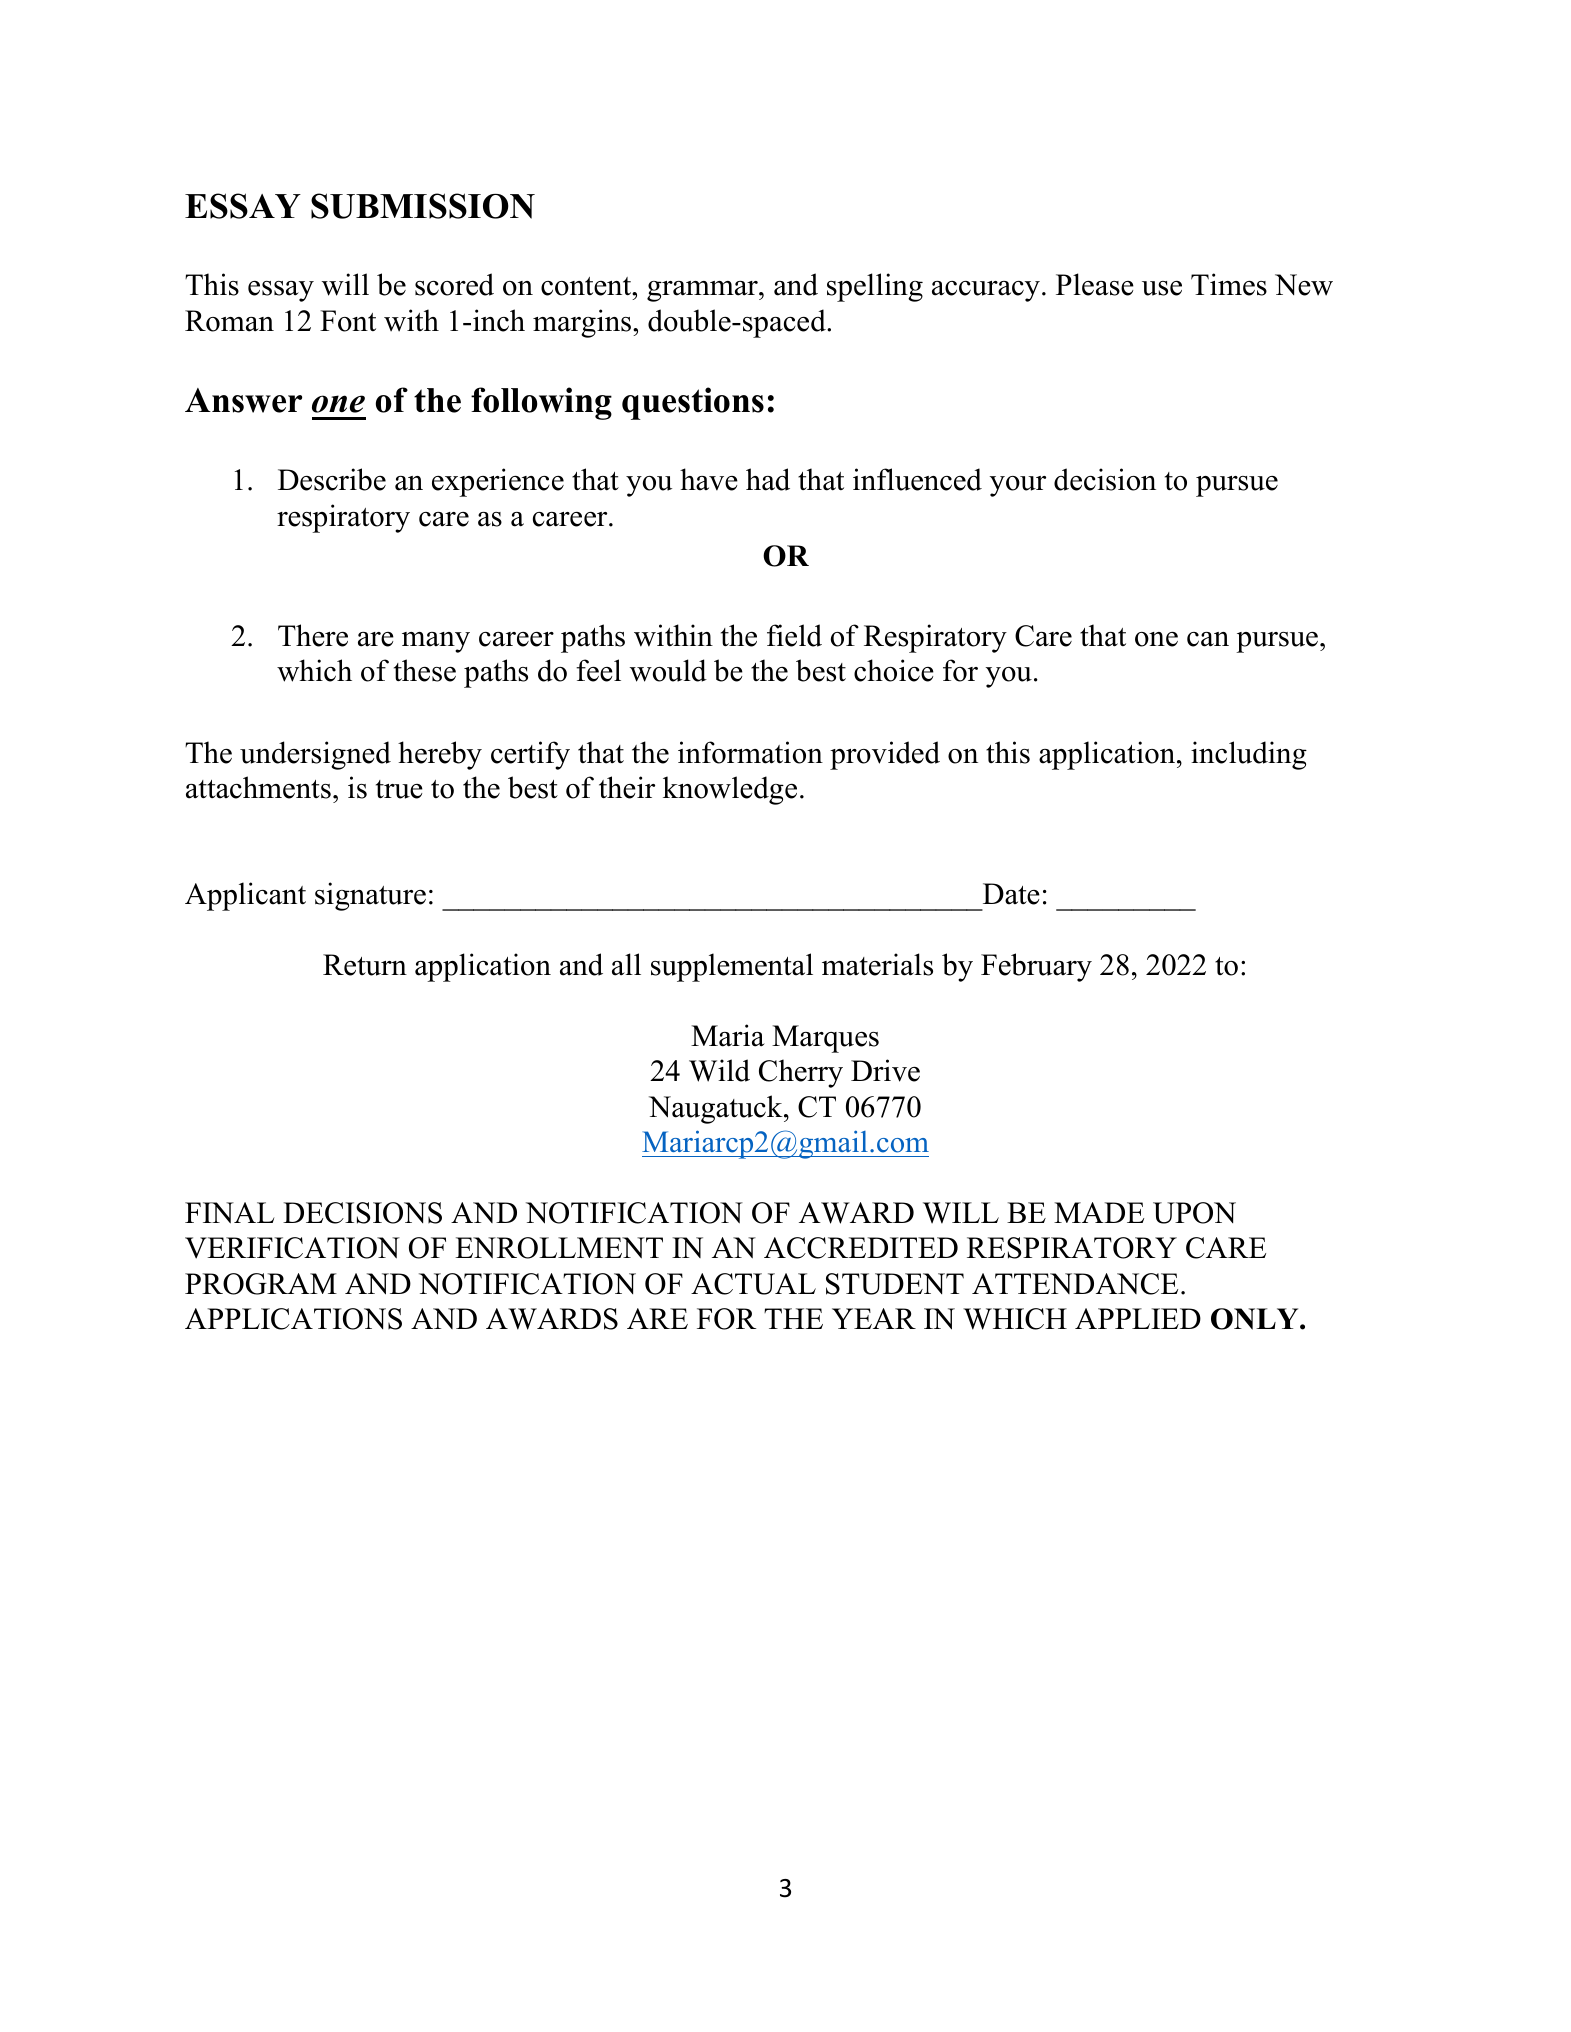 The height and width of the screenshot is (2032, 1571). Describe the element at coordinates (753, 1284) in the screenshot. I see `ACTUAL` at that location.
